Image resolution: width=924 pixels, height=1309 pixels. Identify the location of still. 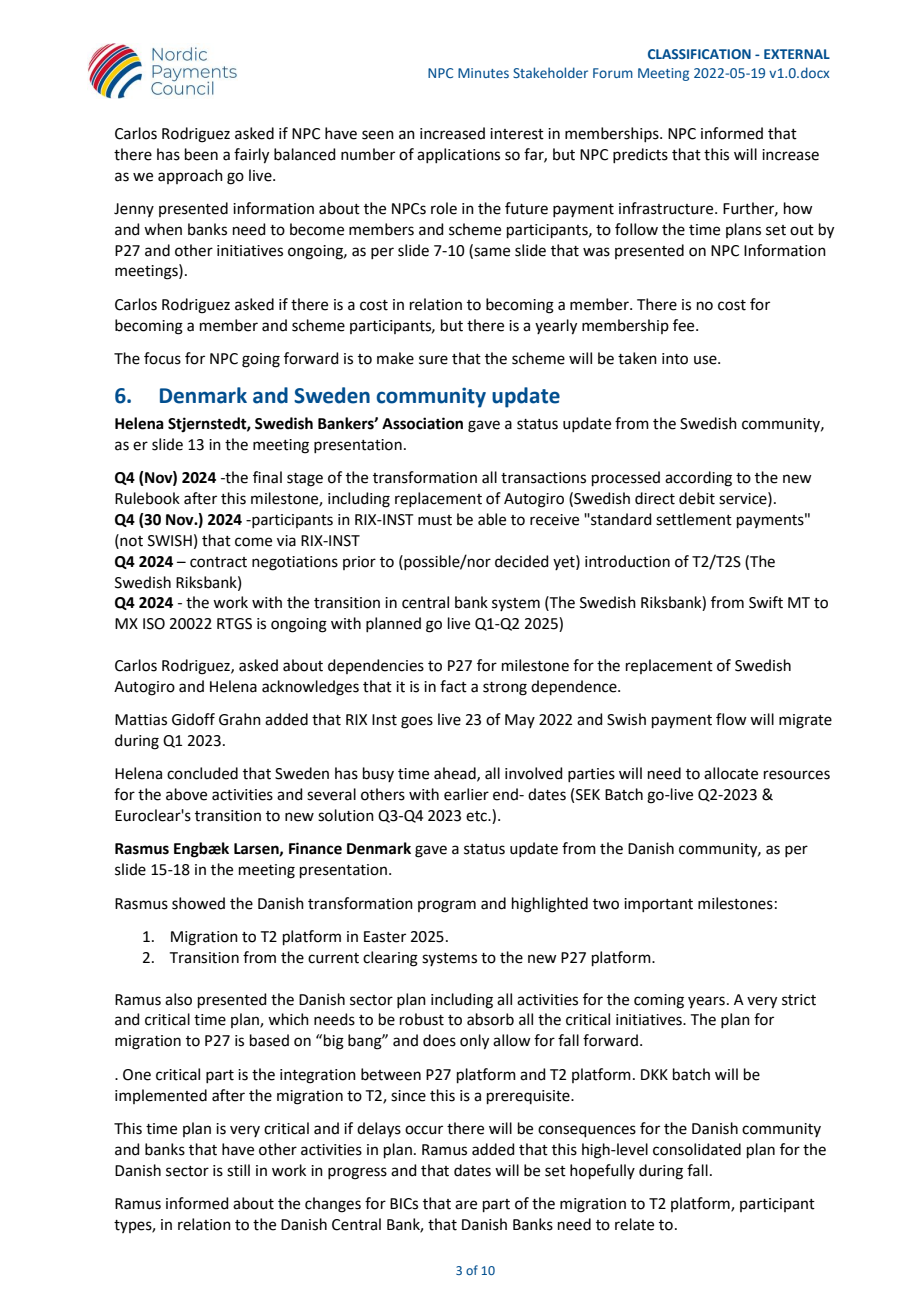
(238, 1170).
